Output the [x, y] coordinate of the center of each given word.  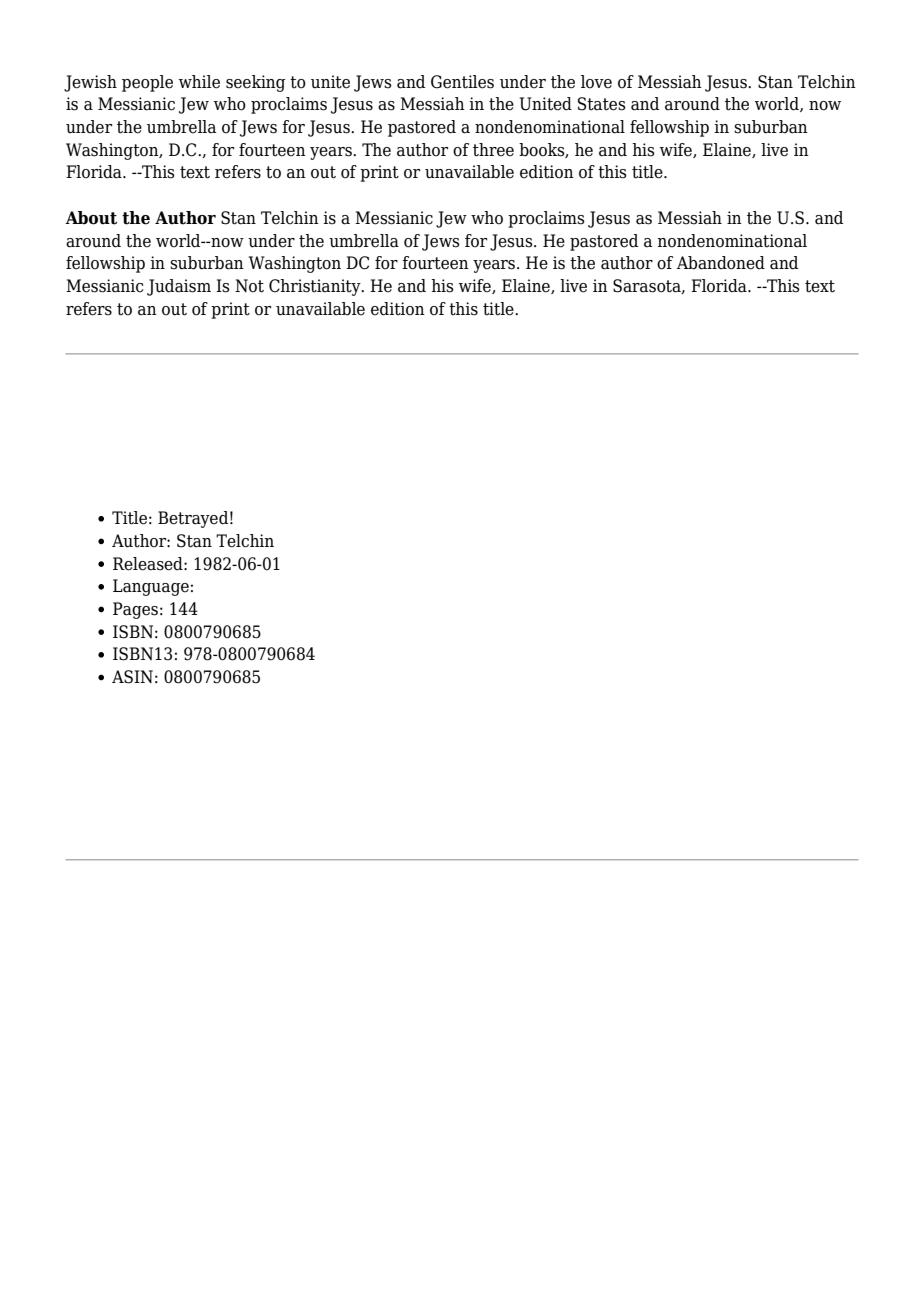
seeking [255, 83]
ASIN [132, 677]
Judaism [179, 287]
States [602, 104]
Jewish [90, 83]
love [596, 82]
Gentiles [462, 82]
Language [151, 587]
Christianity [316, 287]
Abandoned [721, 263]
